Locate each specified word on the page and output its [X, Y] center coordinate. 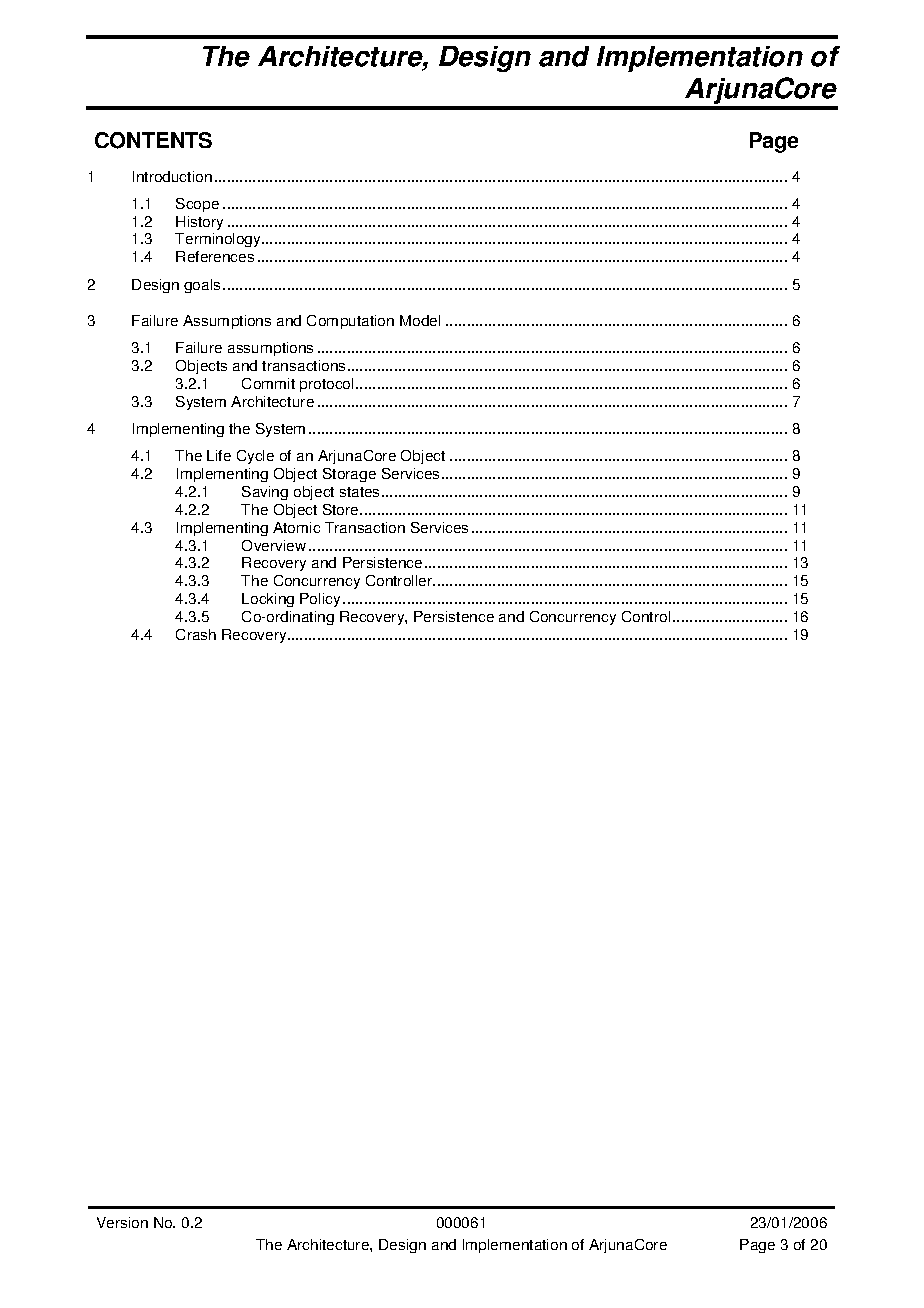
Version [122, 1222]
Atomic [296, 527]
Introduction [172, 176]
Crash [196, 634]
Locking [268, 600]
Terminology [219, 240]
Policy [320, 600]
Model [420, 320]
